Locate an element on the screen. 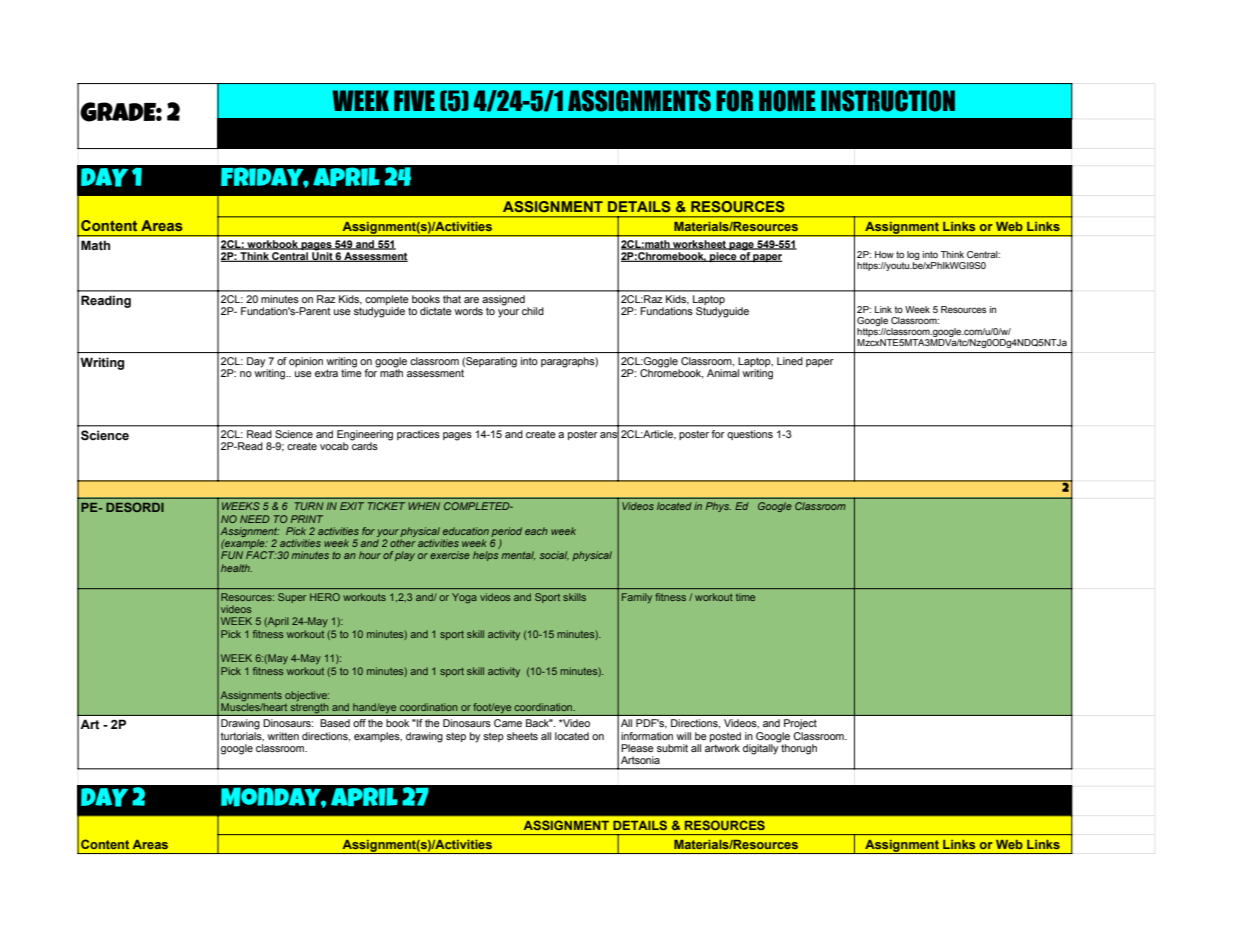  Based is located at coordinates (335, 723).
